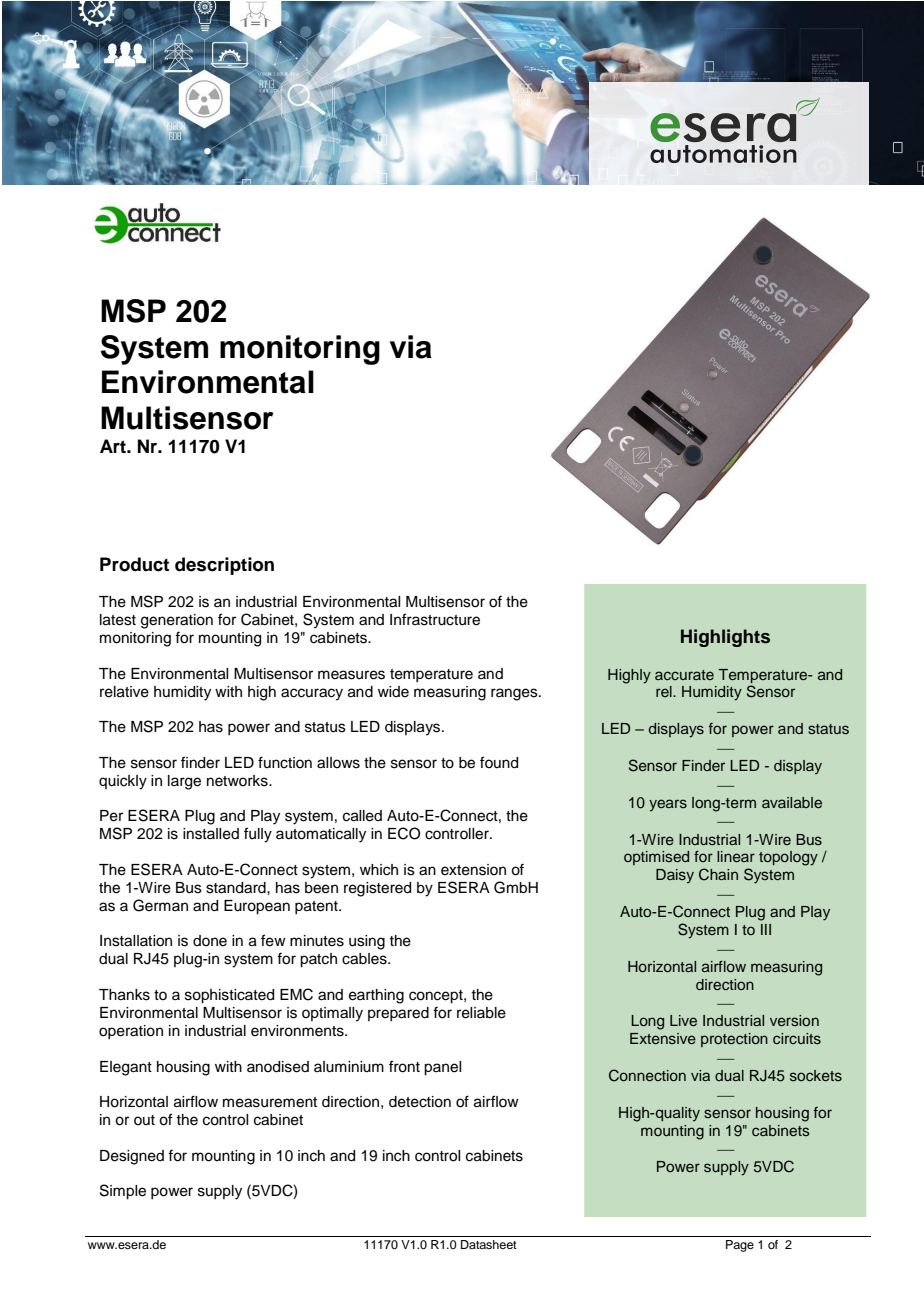 This page has width=924, height=1308. What do you see at coordinates (734, 1040) in the page?
I see `protection` at bounding box center [734, 1040].
